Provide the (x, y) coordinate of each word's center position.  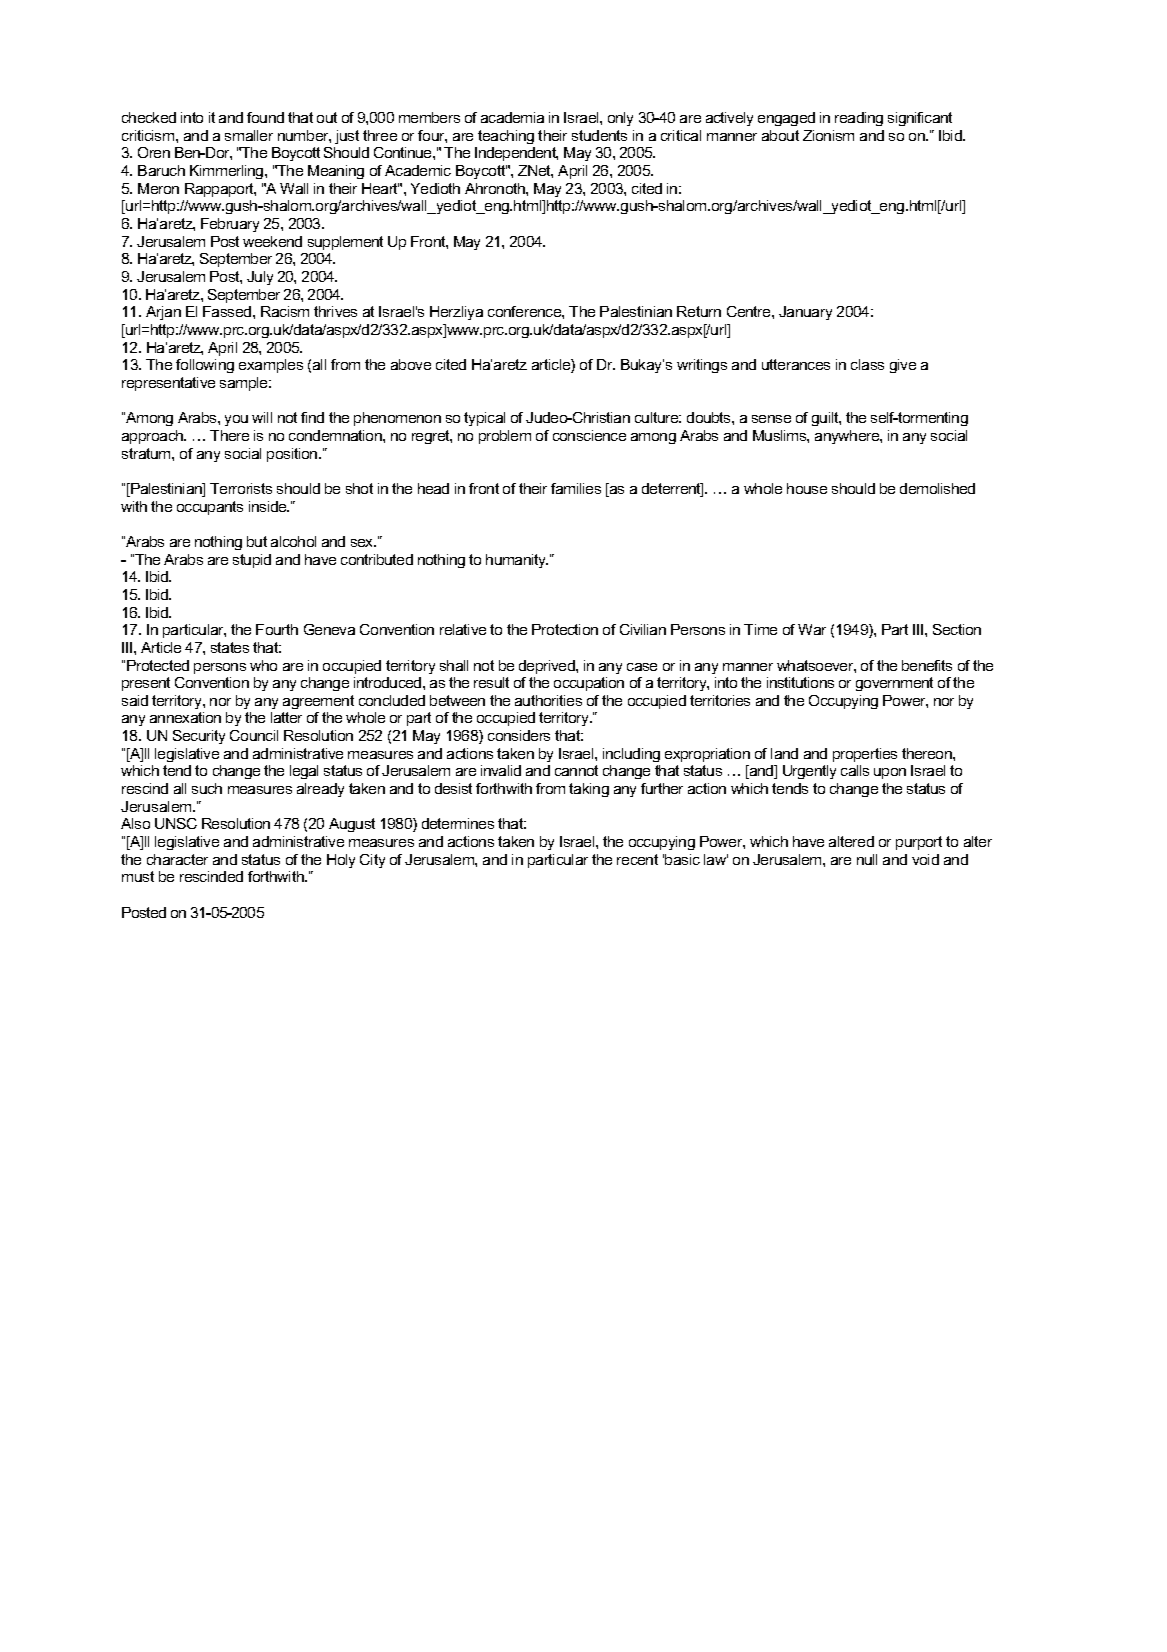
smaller (249, 135)
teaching (506, 137)
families (576, 488)
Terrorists (241, 488)
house (807, 488)
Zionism (828, 135)
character (177, 859)
